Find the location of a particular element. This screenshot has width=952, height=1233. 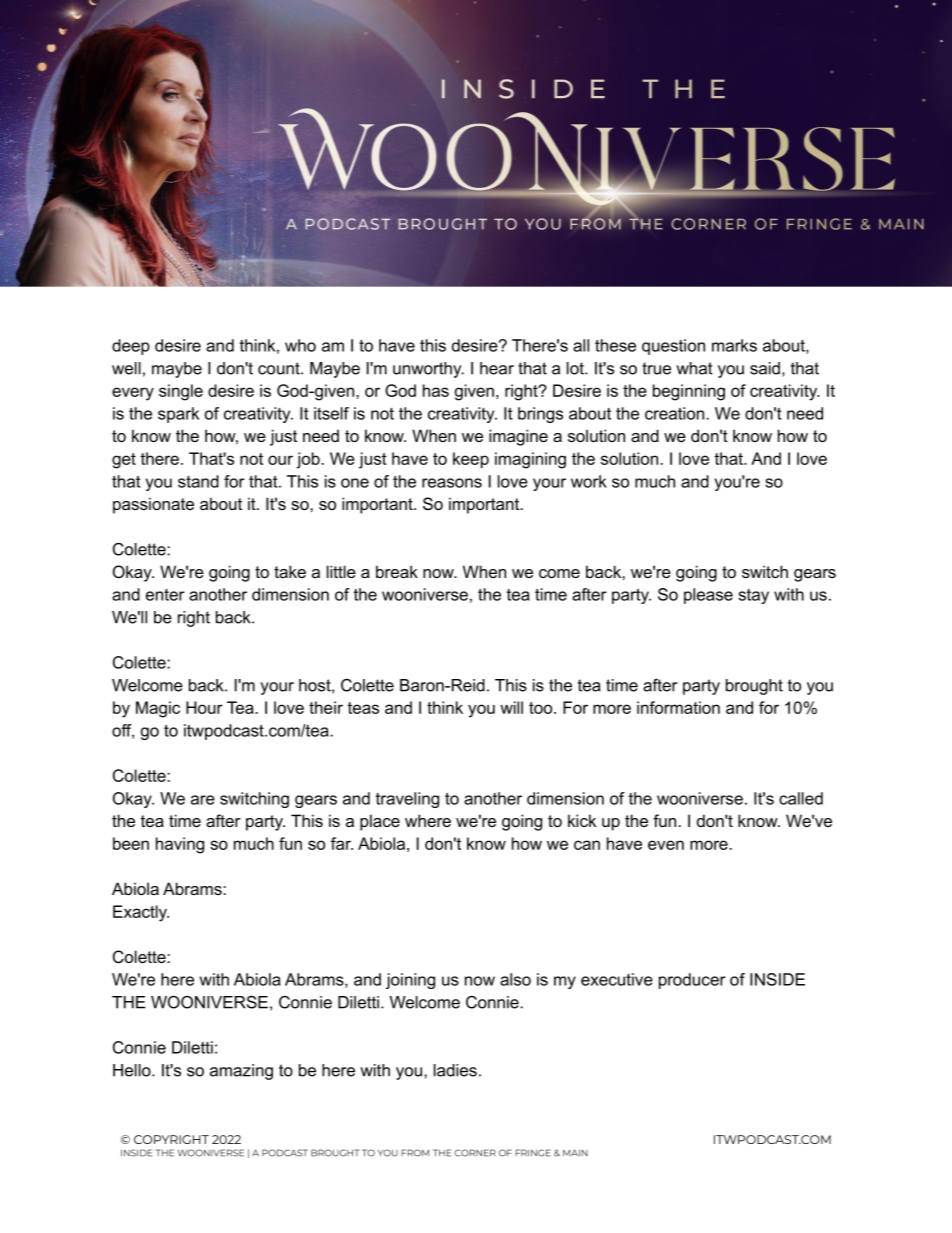

information is located at coordinates (678, 707).
